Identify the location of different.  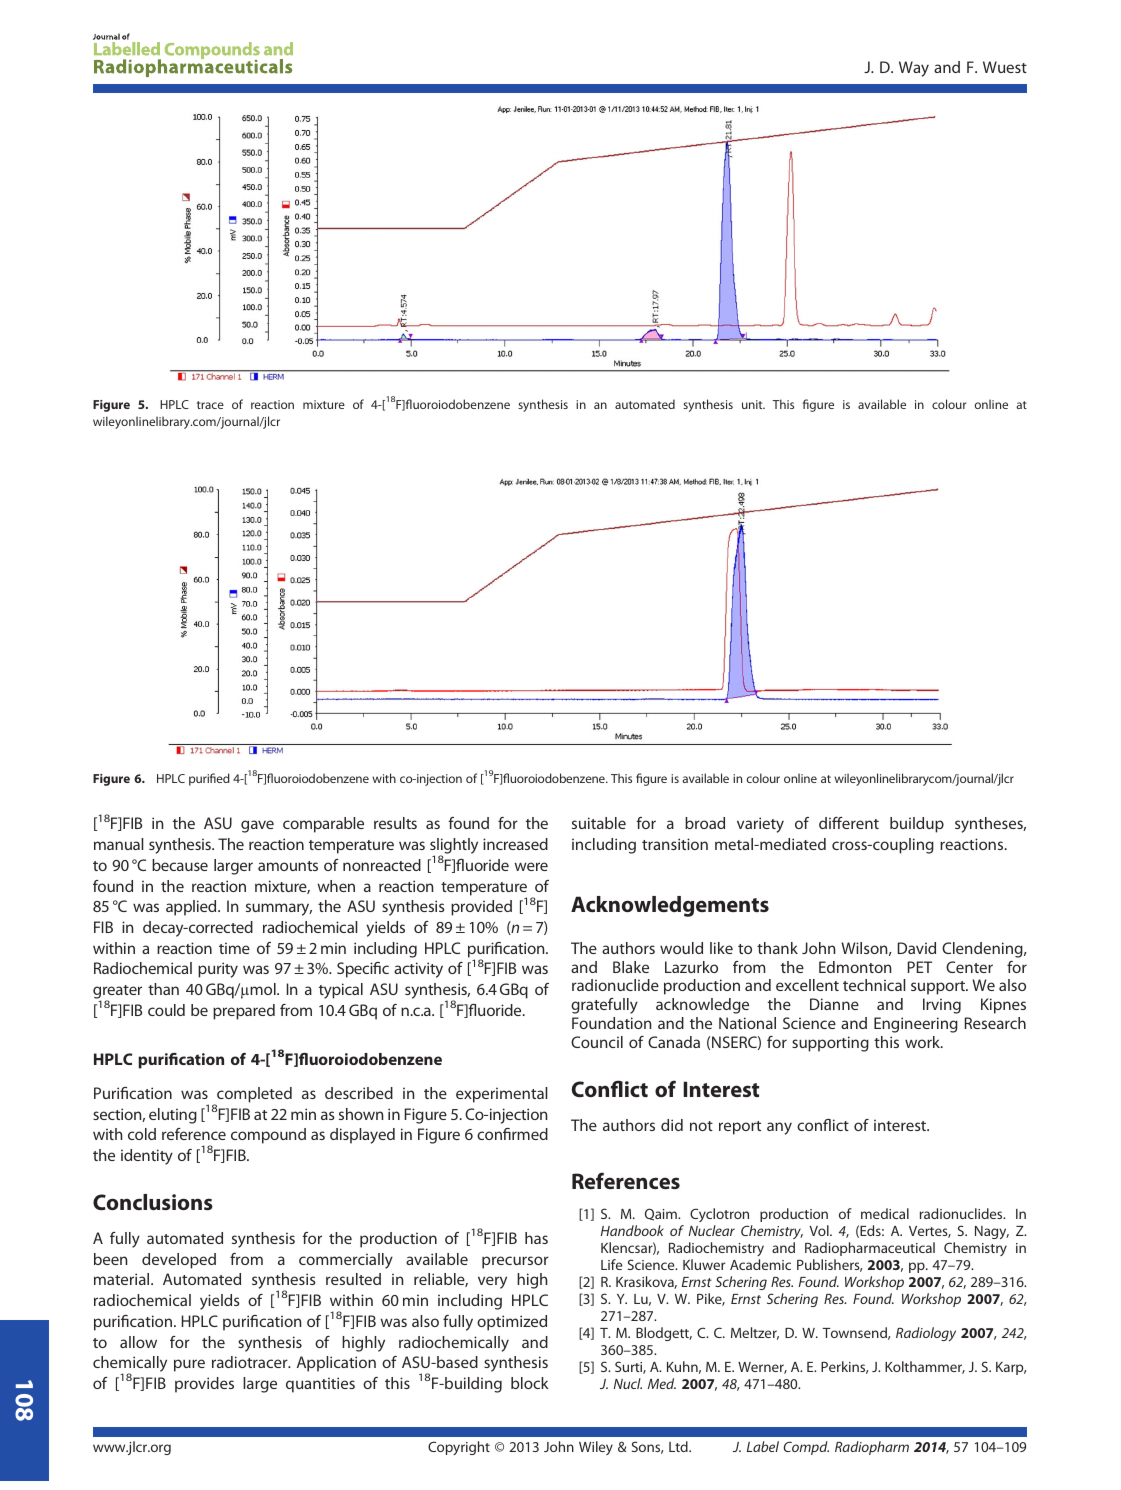
(849, 823).
